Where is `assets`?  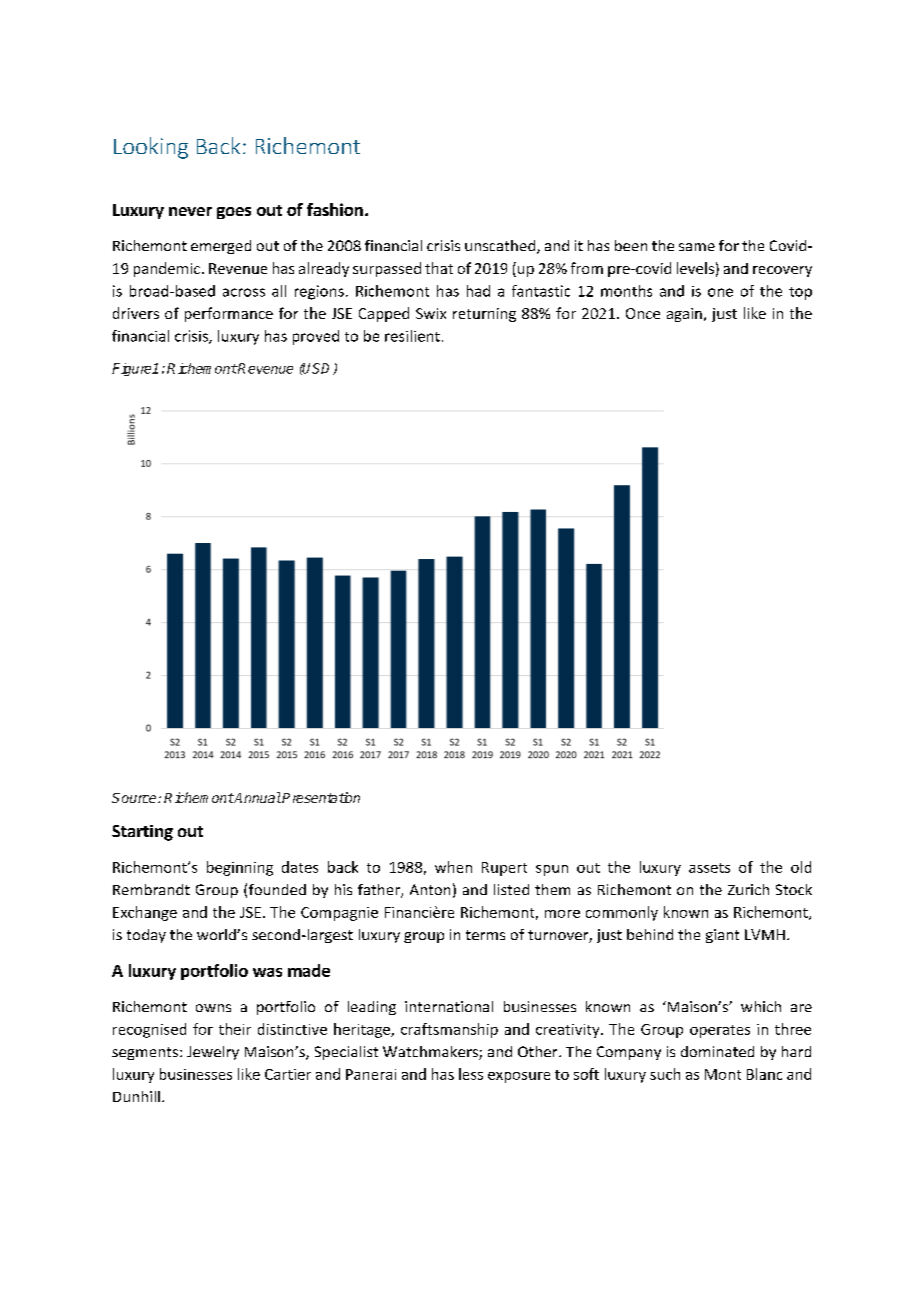
assets is located at coordinates (709, 868).
